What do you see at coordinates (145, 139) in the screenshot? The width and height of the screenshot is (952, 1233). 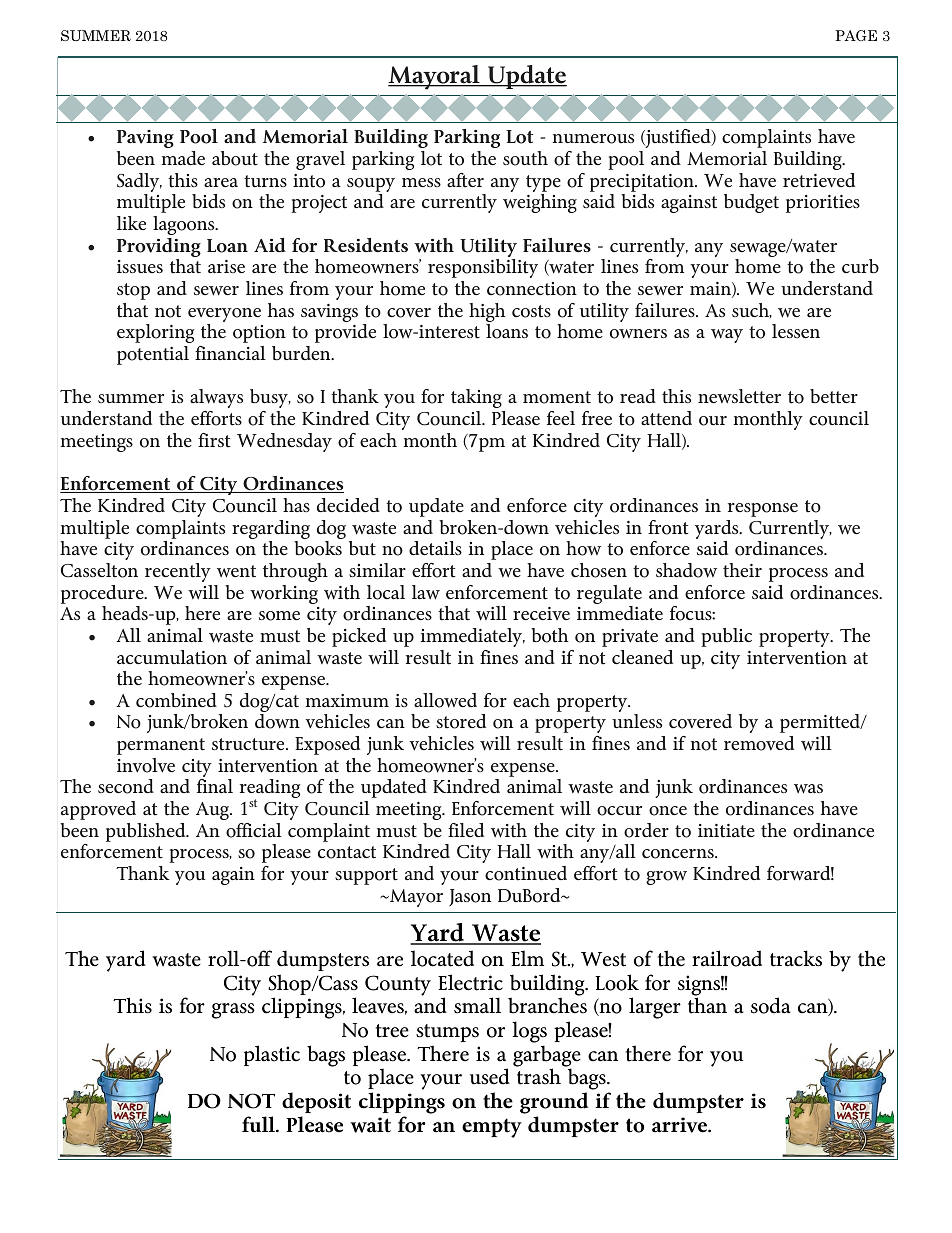 I see `Paving` at bounding box center [145, 139].
